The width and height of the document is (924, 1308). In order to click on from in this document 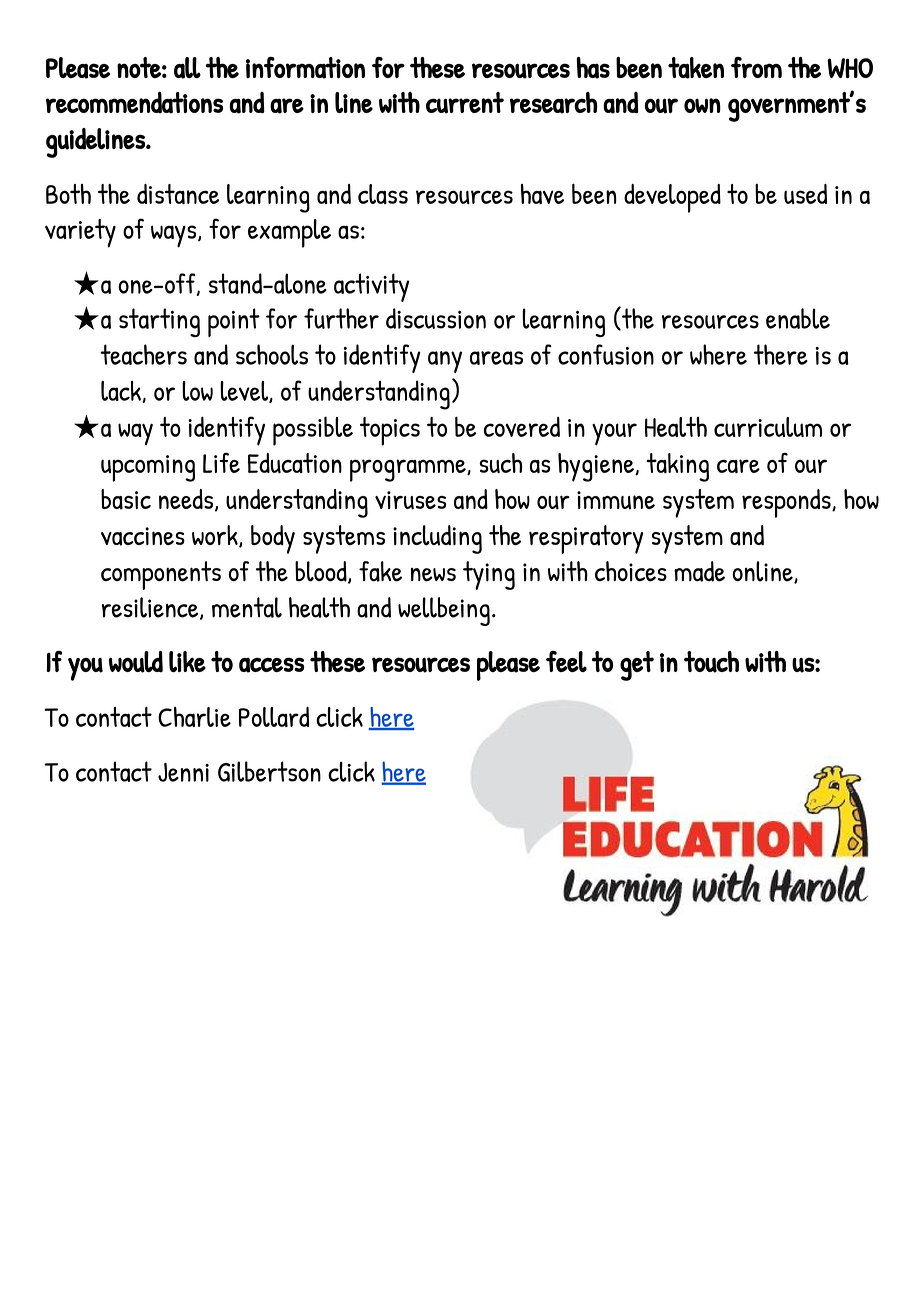, I will do `click(756, 67)`.
